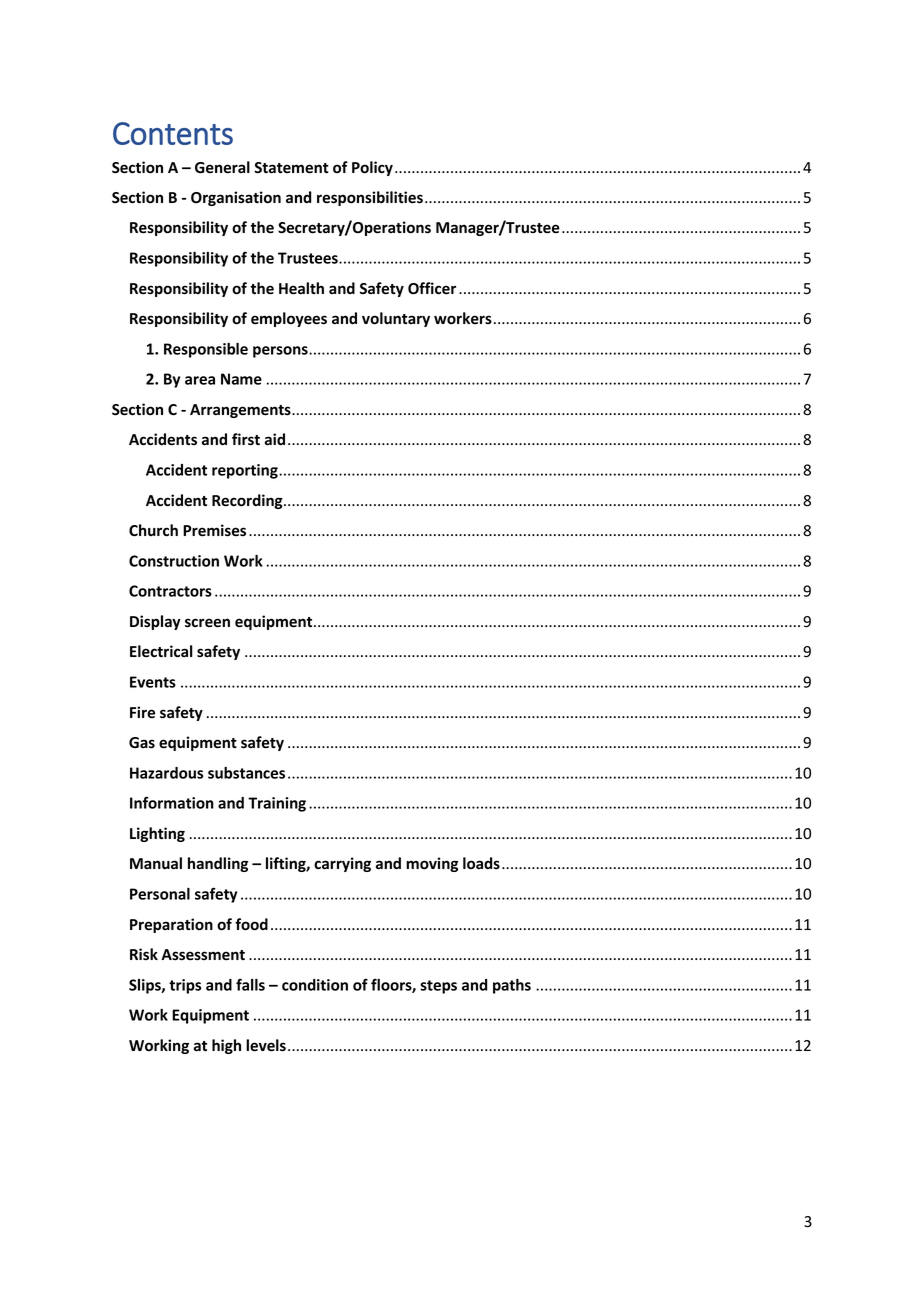  I want to click on Name, so click(241, 379).
